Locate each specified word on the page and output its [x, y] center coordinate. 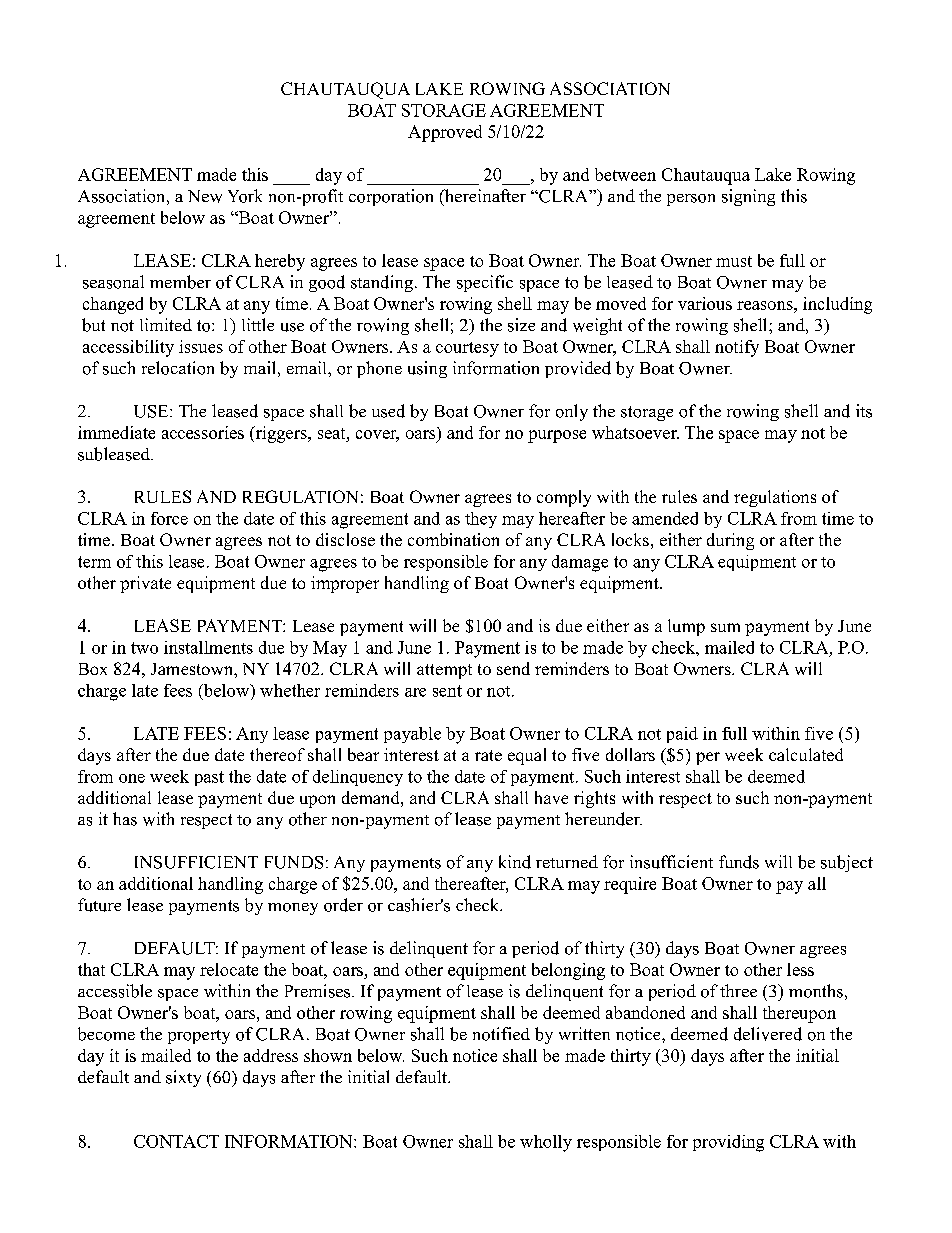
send [513, 668]
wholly [546, 1143]
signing [748, 197]
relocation [178, 368]
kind [515, 862]
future [99, 905]
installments [208, 647]
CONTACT [176, 1141]
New [205, 196]
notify [737, 348]
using [427, 369]
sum [725, 627]
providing [728, 1143]
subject [847, 863]
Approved [445, 133]
